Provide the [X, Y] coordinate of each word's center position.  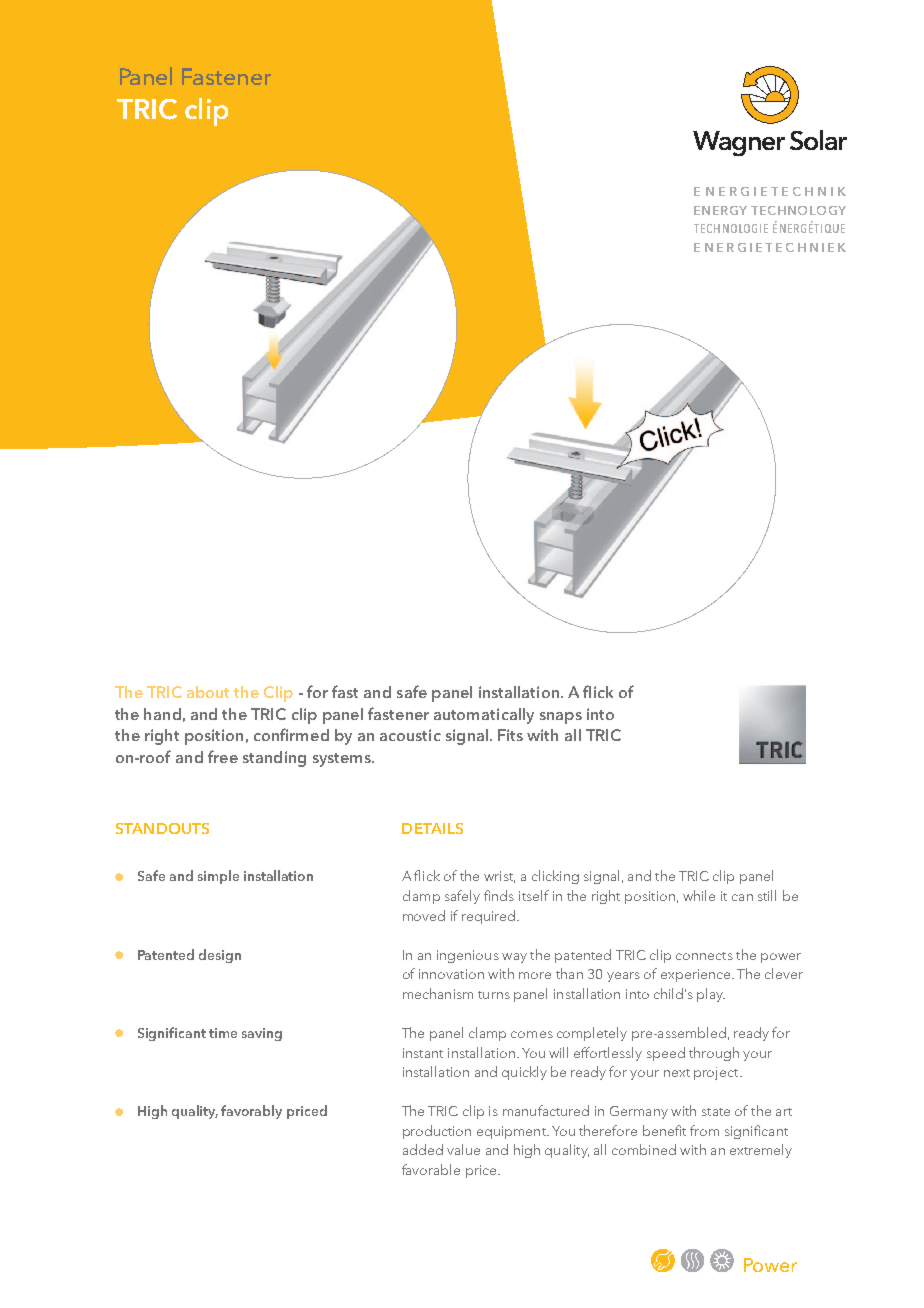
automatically [484, 716]
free [223, 756]
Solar [818, 140]
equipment [512, 1132]
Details [432, 828]
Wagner [739, 143]
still [767, 895]
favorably [251, 1112]
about [208, 692]
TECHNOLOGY [798, 210]
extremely [761, 1151]
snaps [561, 718]
